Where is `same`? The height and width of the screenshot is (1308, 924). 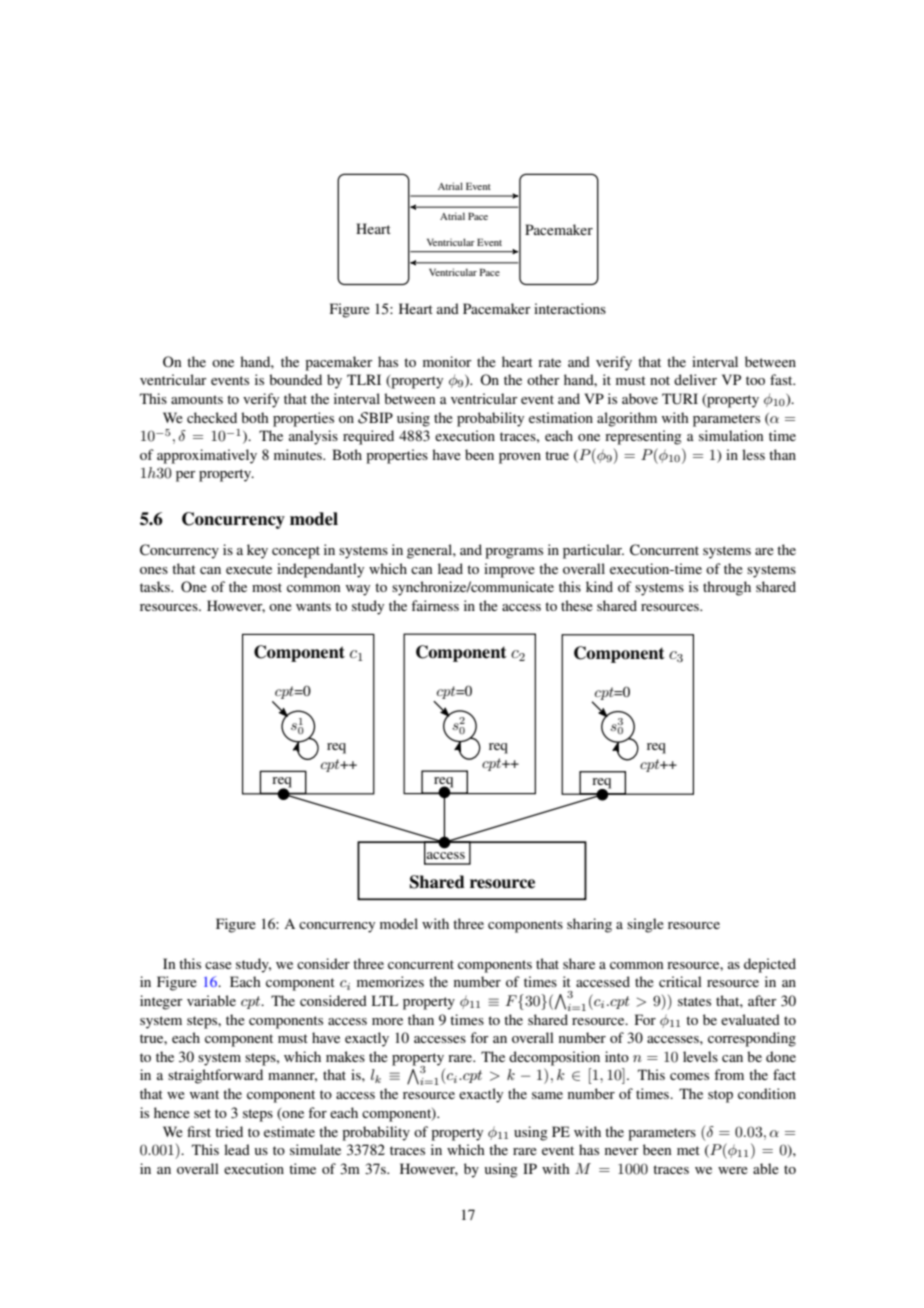 same is located at coordinates (547, 1095).
